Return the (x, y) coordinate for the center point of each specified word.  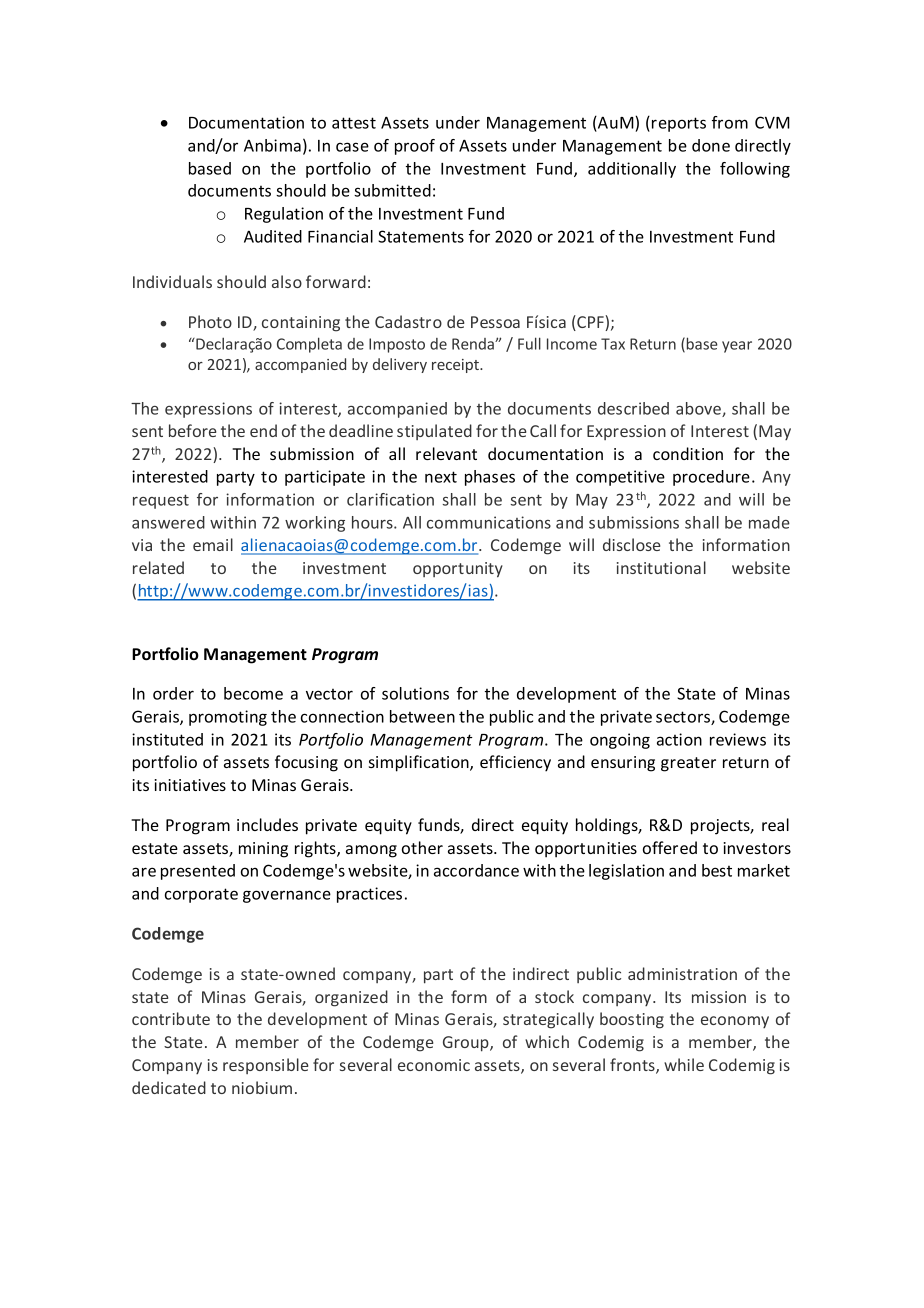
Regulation (284, 215)
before (193, 430)
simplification (420, 763)
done (711, 145)
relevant (446, 453)
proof (415, 147)
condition (688, 453)
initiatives (190, 785)
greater (688, 764)
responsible (266, 1066)
